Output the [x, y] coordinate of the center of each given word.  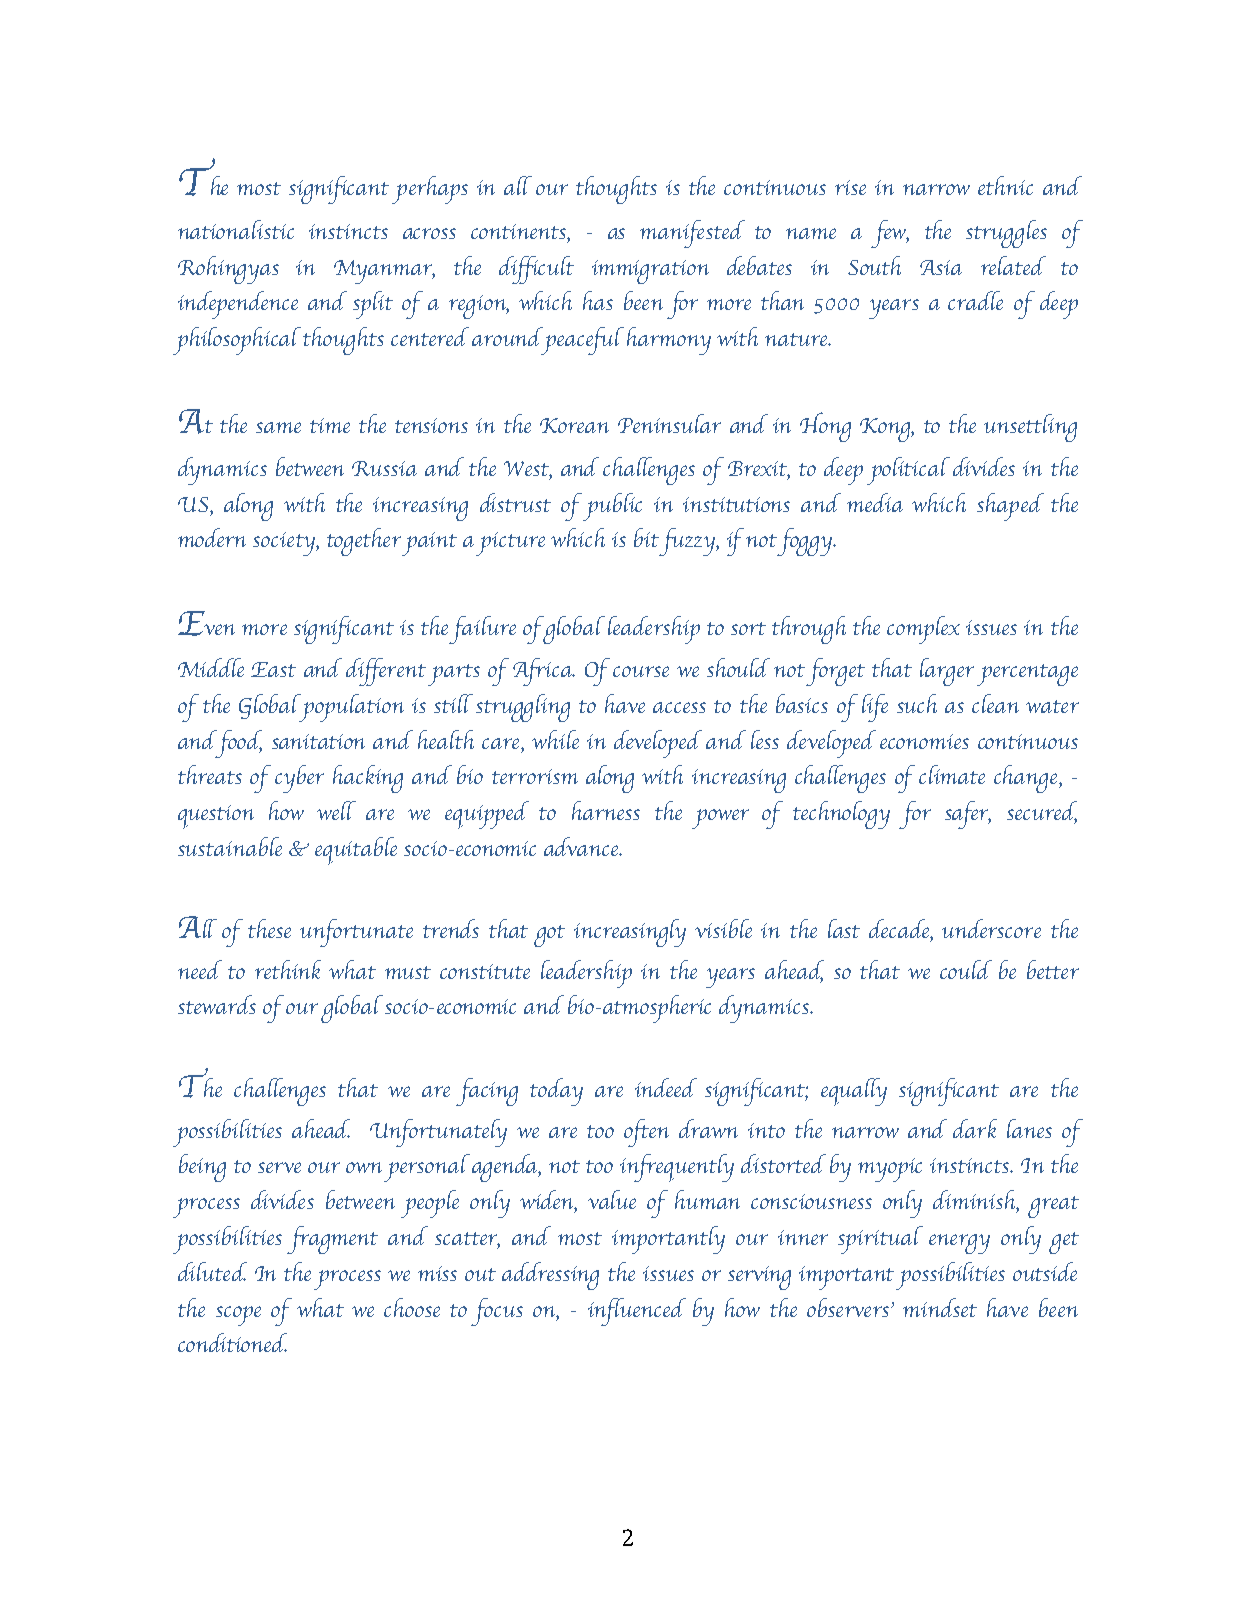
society [285, 544]
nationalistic [236, 229]
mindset [940, 1307]
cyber [299, 779]
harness [606, 810]
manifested [692, 234]
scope [238, 1316]
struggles [1006, 234]
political [908, 471]
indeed [666, 1087]
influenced [637, 1312]
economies [924, 741]
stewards [217, 1004]
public [612, 507]
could [966, 969]
